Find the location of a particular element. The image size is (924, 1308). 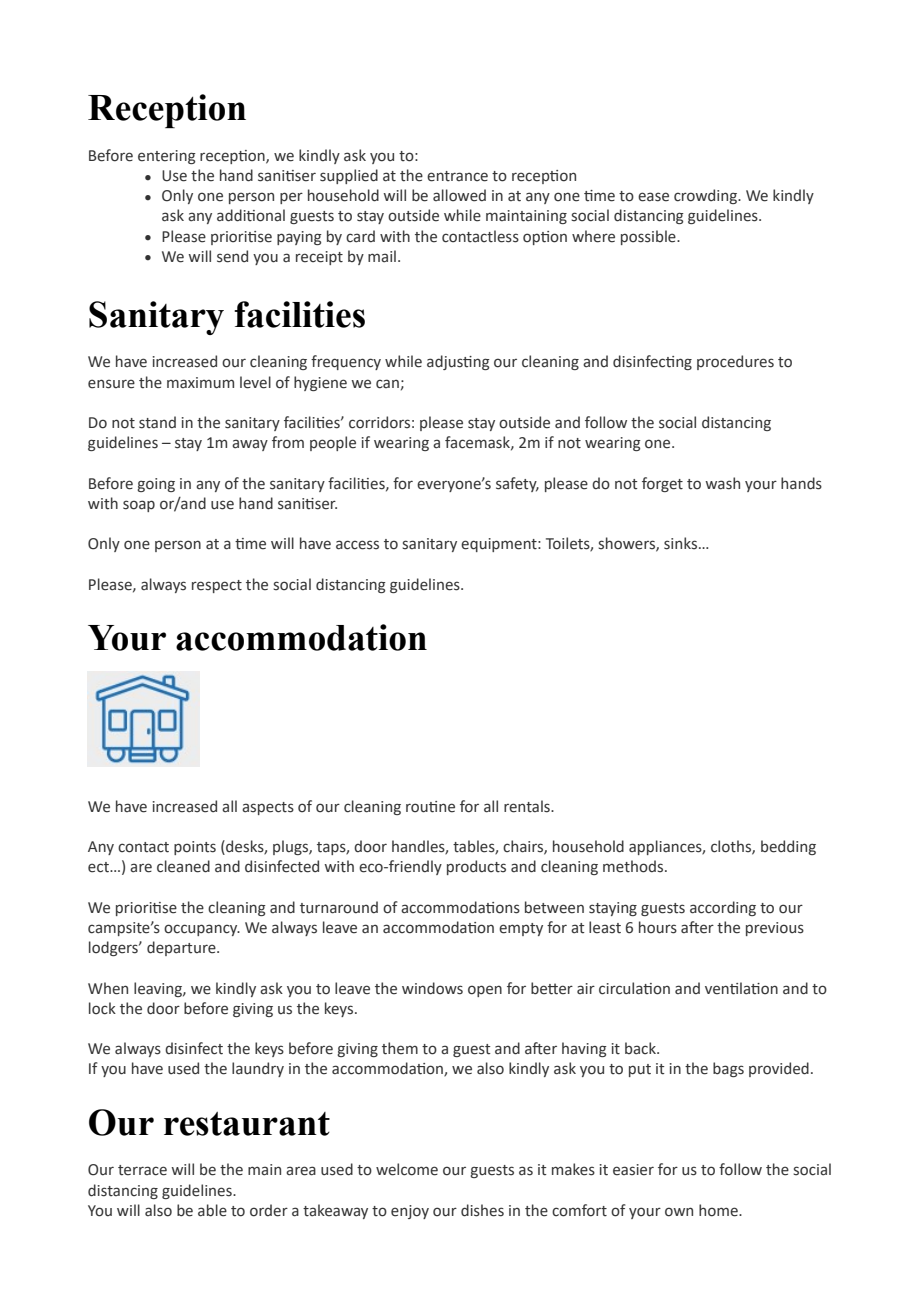

sinks is located at coordinates (682, 543).
